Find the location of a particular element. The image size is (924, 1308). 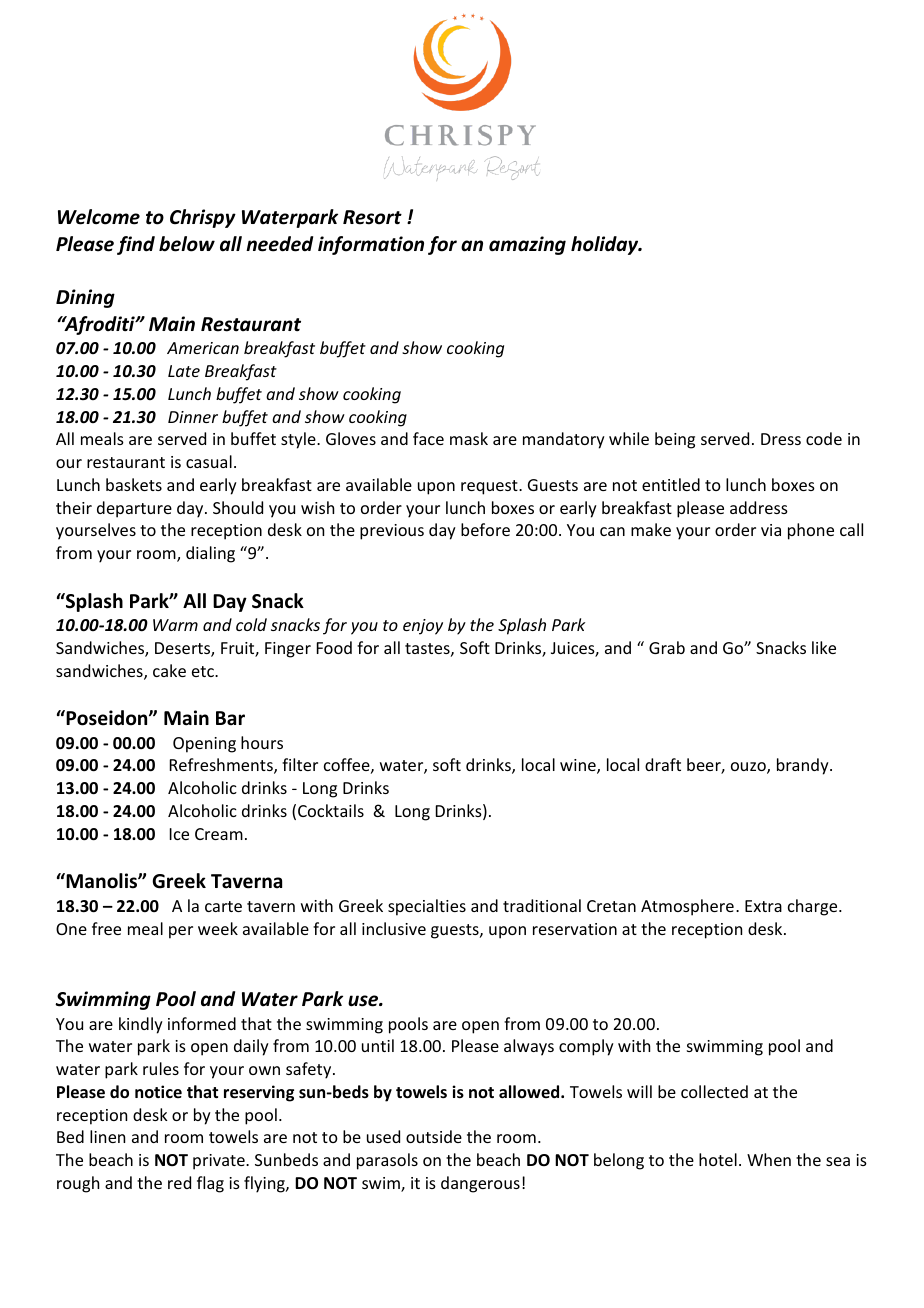

red is located at coordinates (179, 1182).
